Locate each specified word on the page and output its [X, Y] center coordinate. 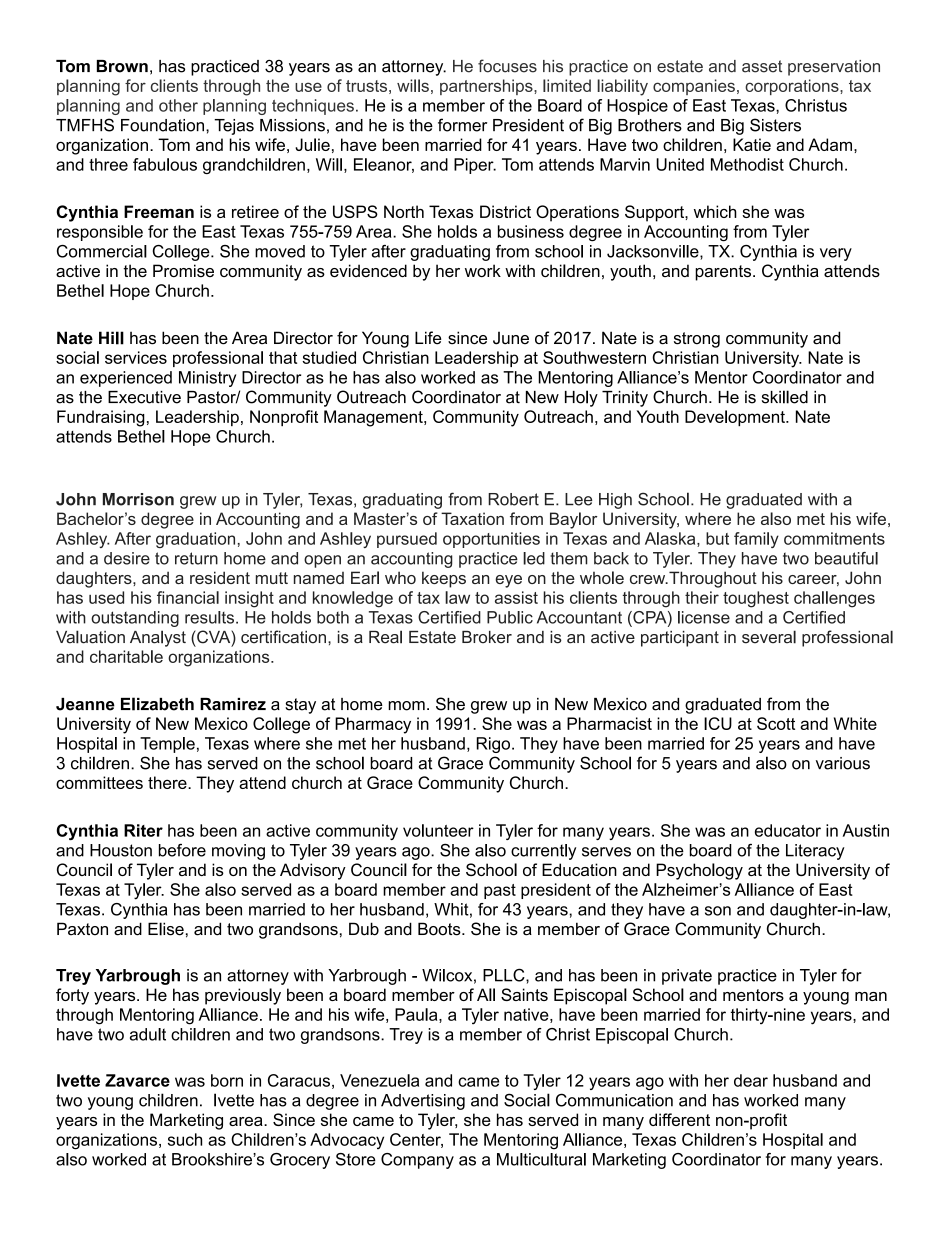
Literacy [815, 852]
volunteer [438, 830]
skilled [785, 397]
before [182, 850]
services [136, 357]
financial [188, 597]
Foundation [162, 125]
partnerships [487, 87]
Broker [487, 637]
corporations [793, 87]
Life [428, 338]
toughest [756, 599]
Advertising [423, 1102]
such [185, 1139]
